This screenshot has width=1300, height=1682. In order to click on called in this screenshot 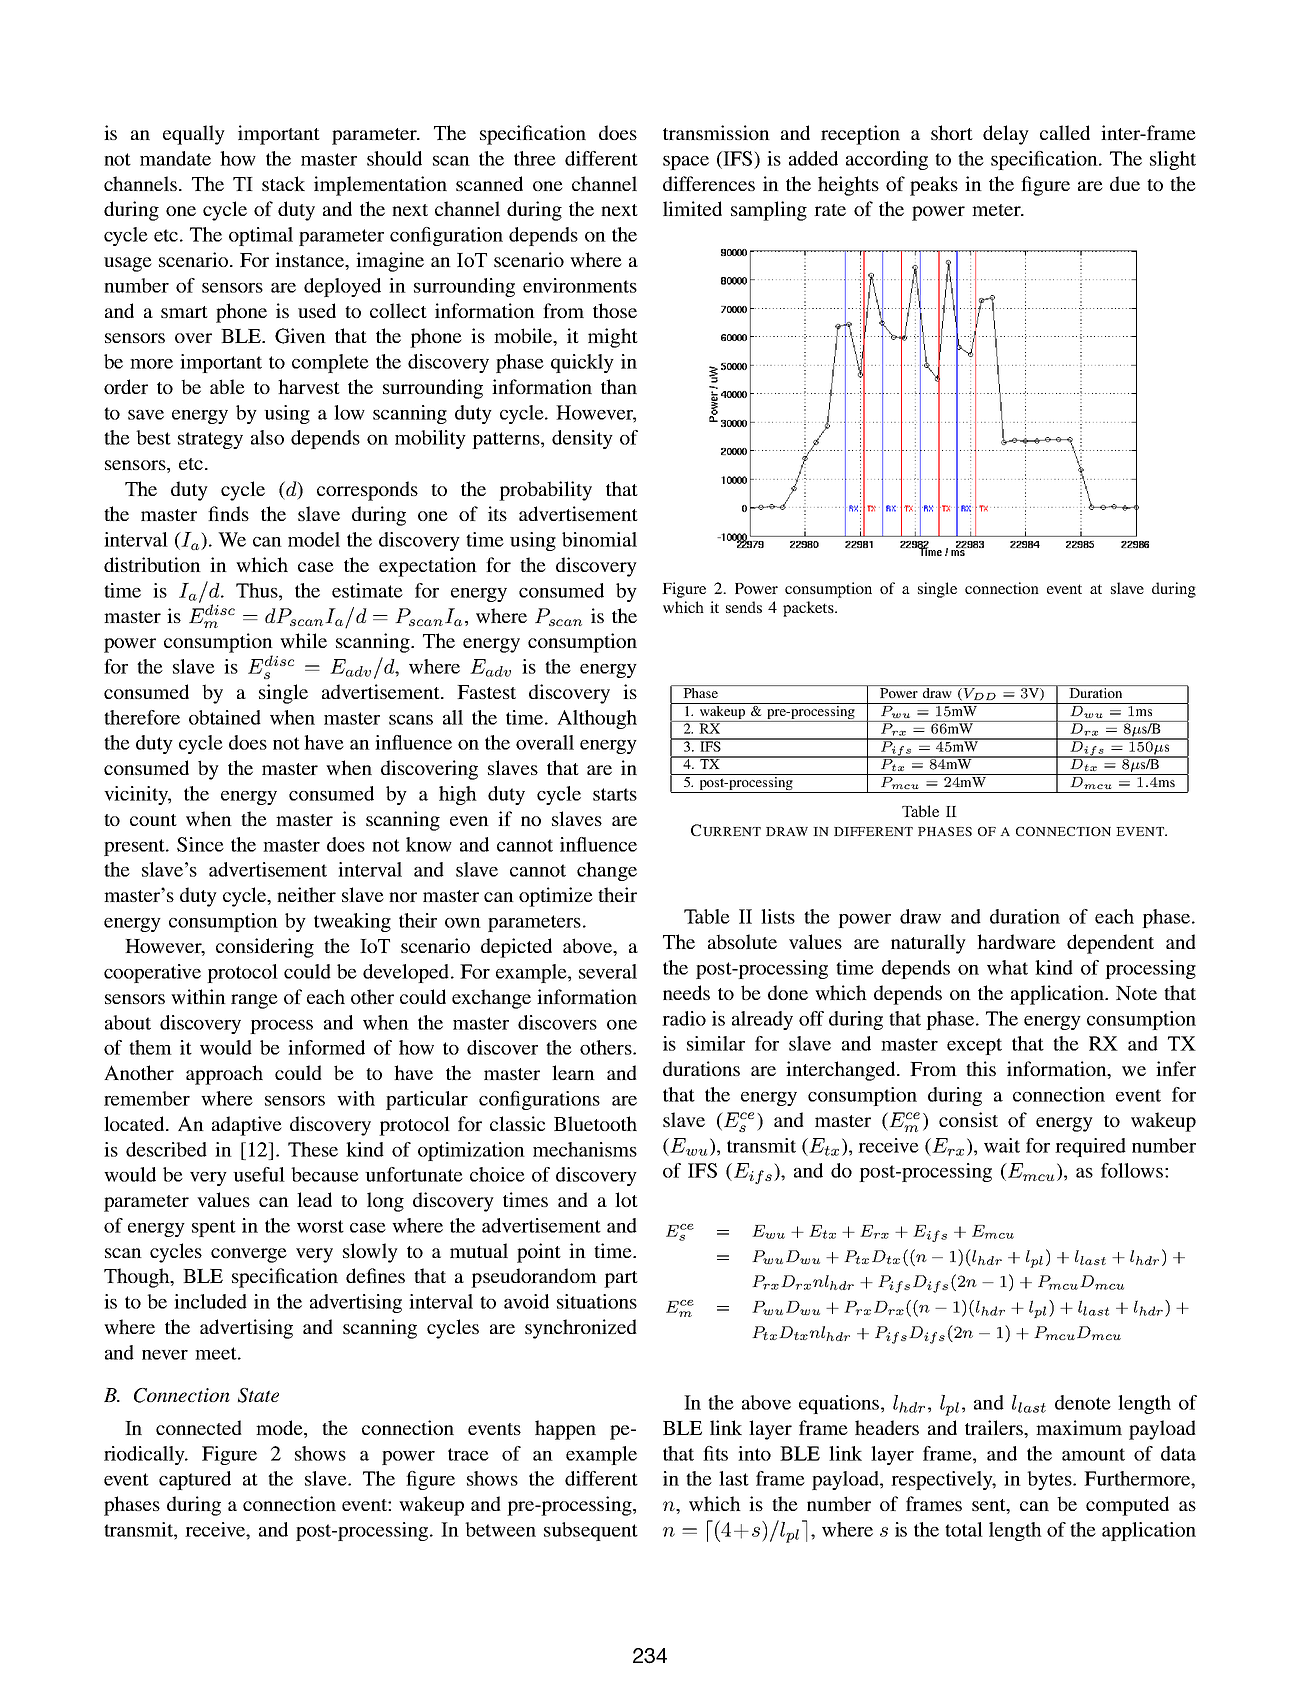, I will do `click(1065, 132)`.
